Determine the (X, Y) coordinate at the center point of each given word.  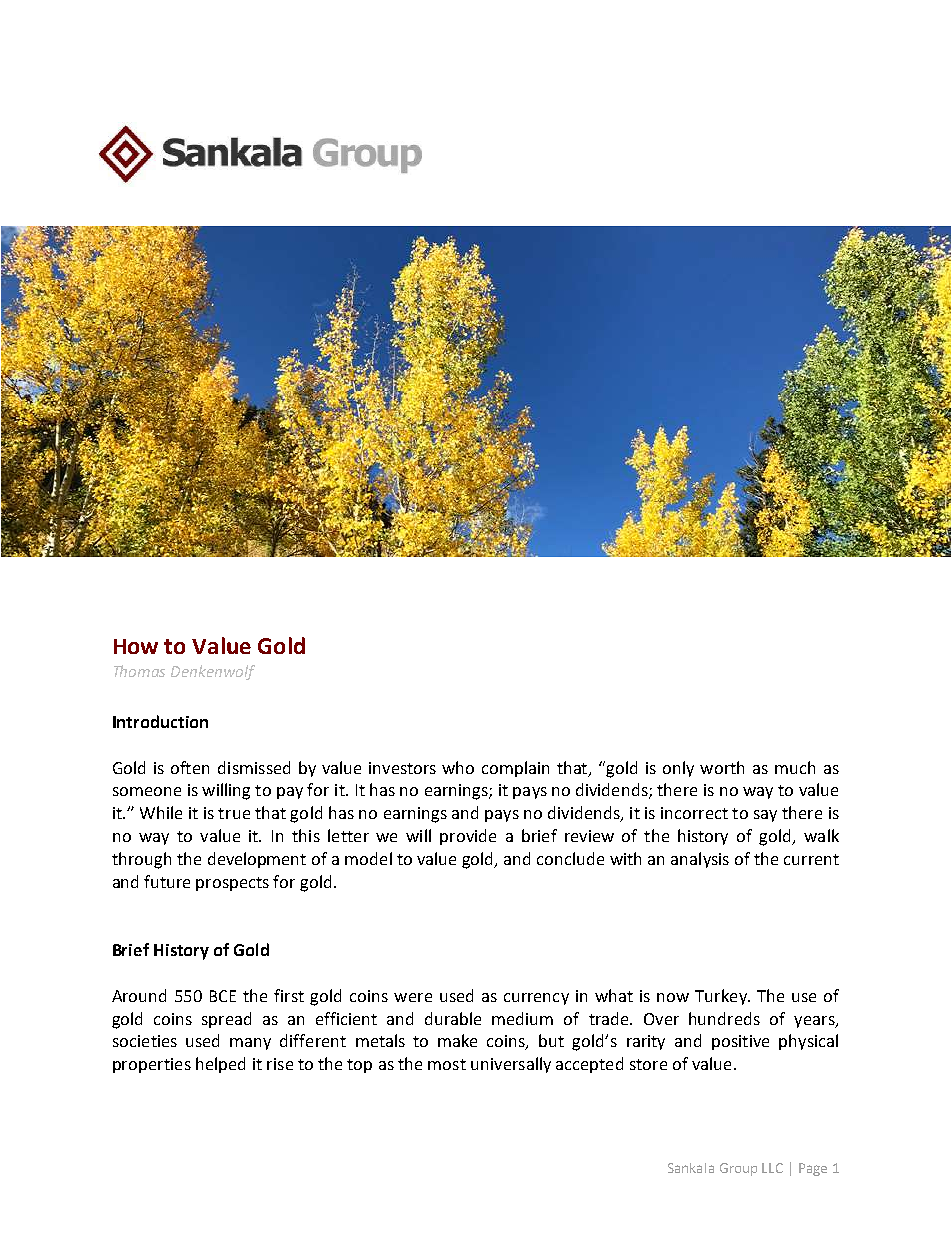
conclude (570, 858)
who (458, 767)
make (457, 1040)
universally (511, 1065)
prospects (232, 884)
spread (226, 1020)
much (795, 767)
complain (515, 769)
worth (722, 767)
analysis (700, 860)
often (190, 767)
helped (220, 1065)
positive (740, 1042)
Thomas (139, 671)
